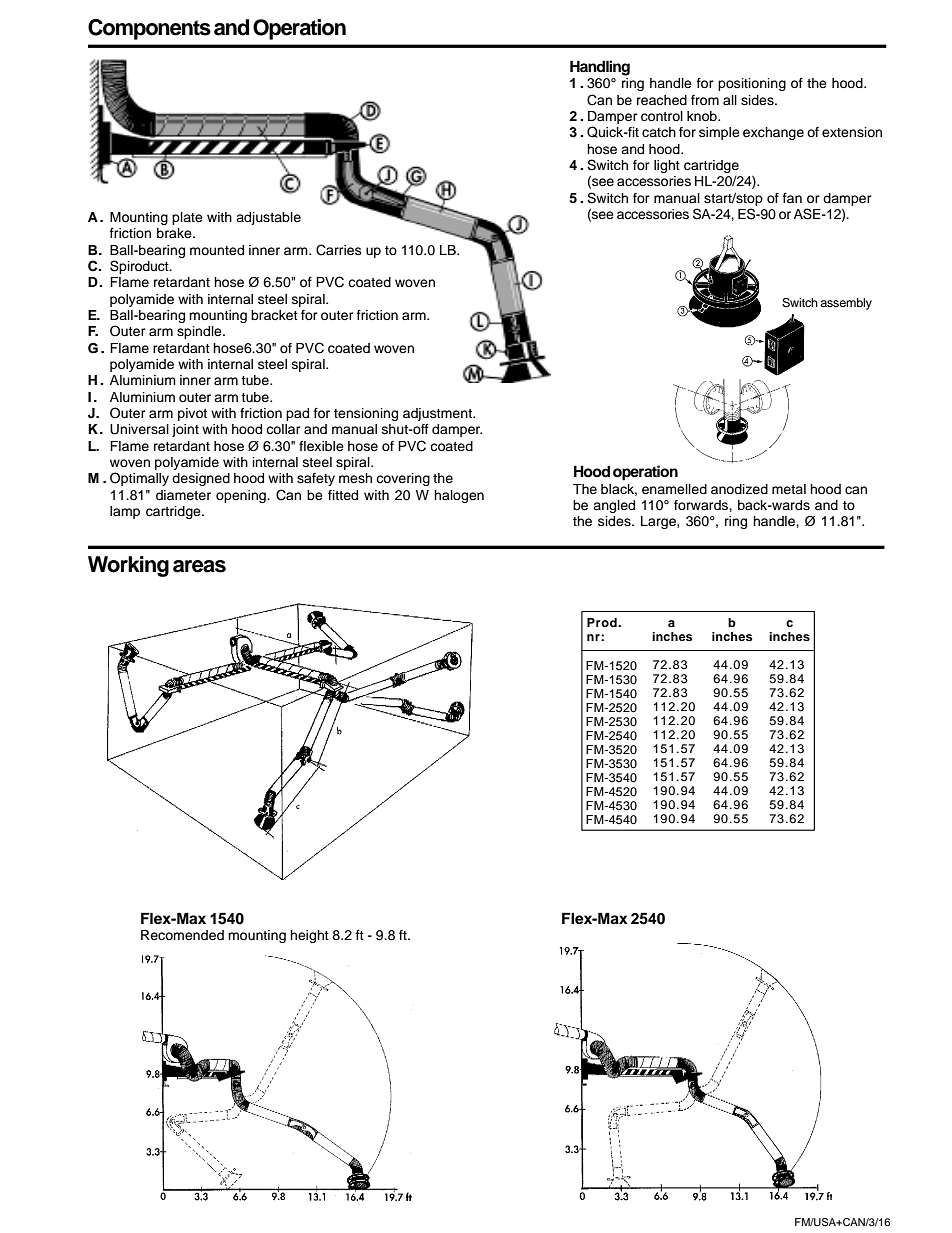 The width and height of the screenshot is (952, 1233). Describe the element at coordinates (459, 496) in the screenshot. I see `halogen` at that location.
